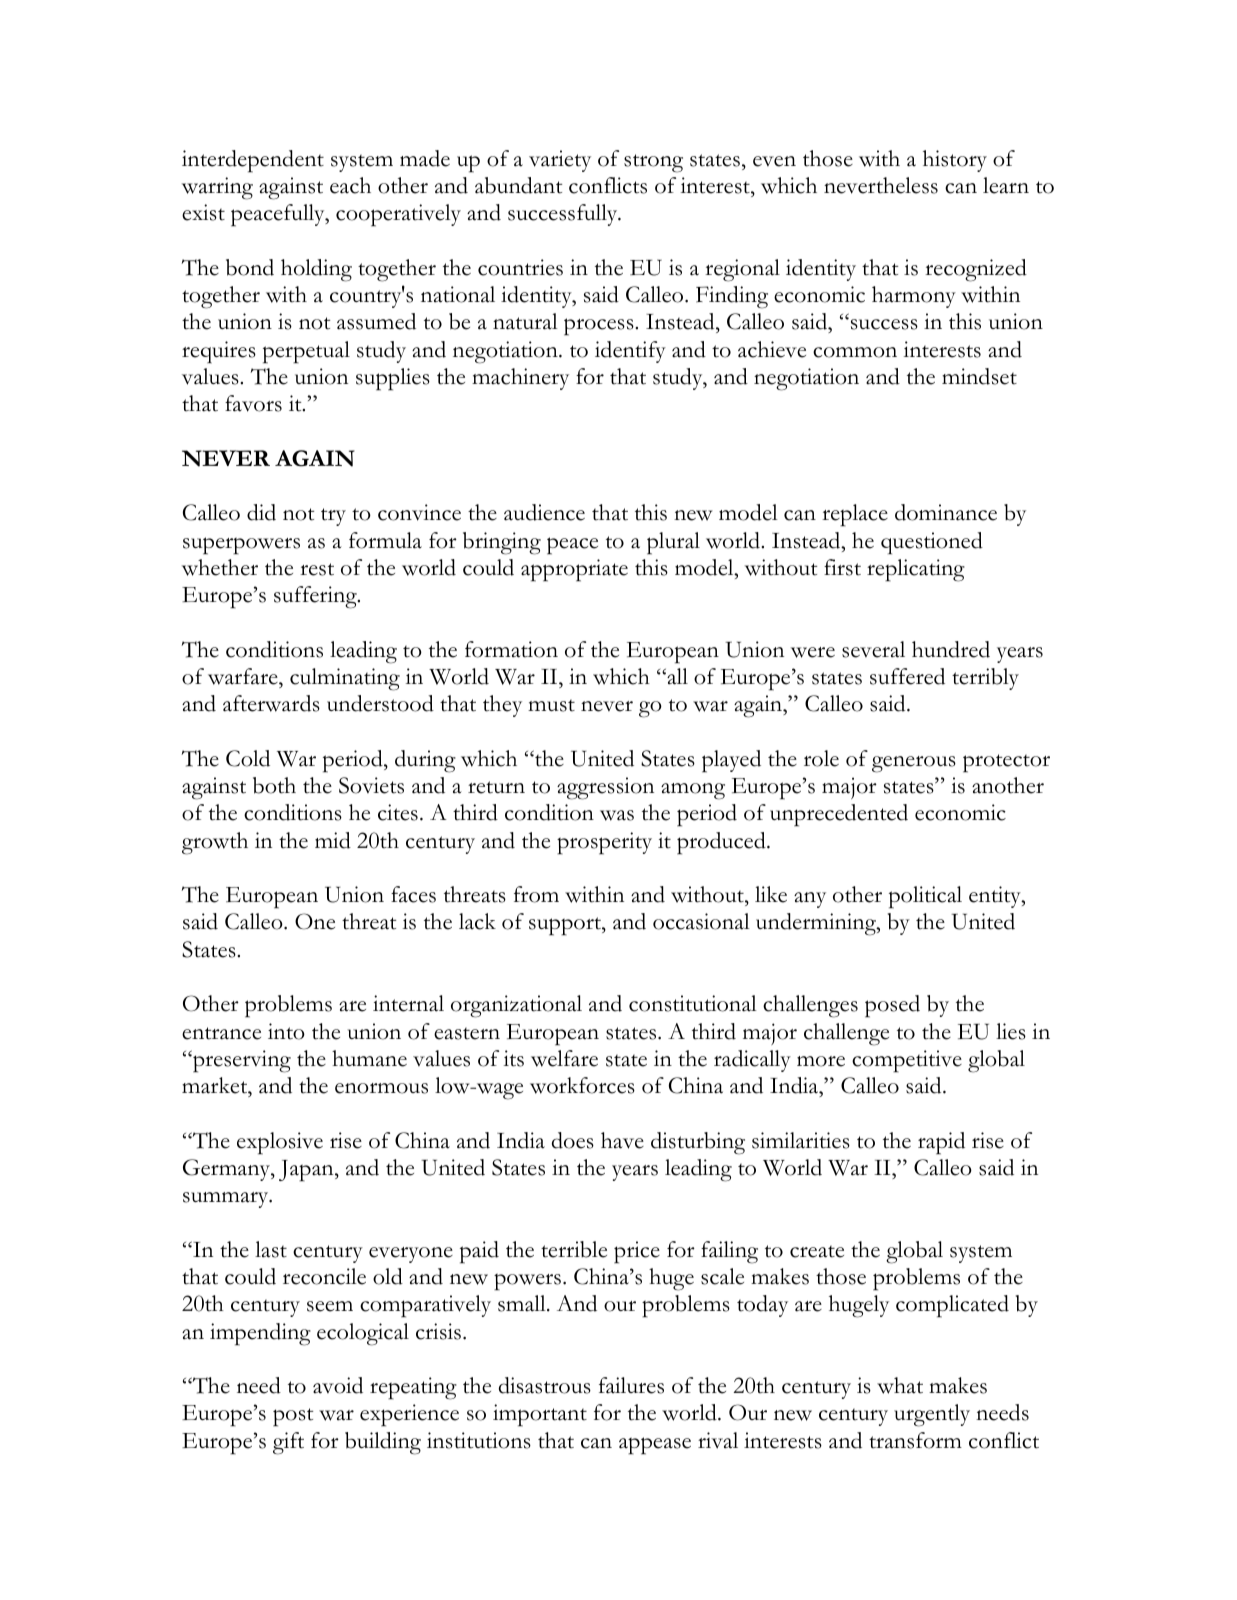  I want to click on variety, so click(560, 161).
